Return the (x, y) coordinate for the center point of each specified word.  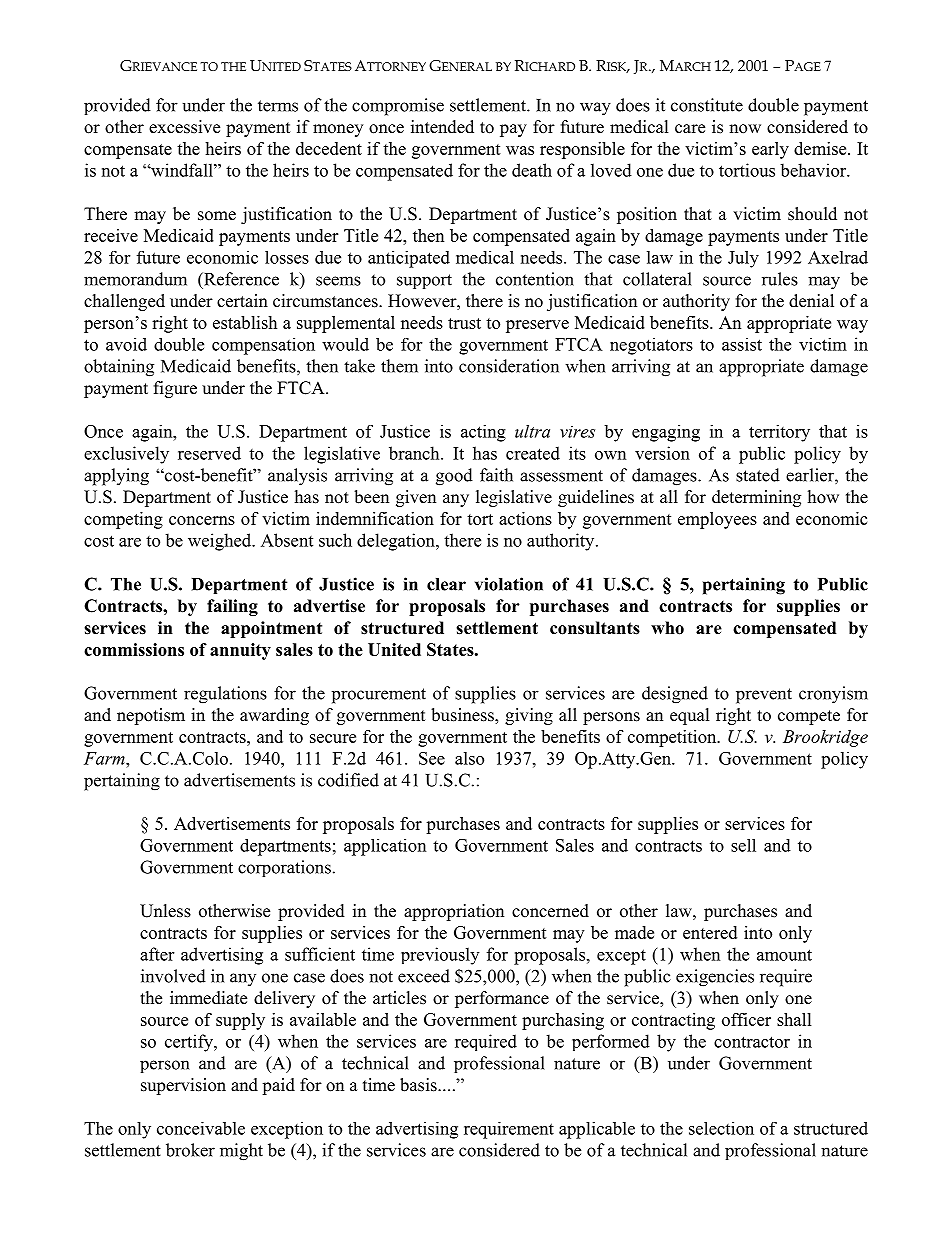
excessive (184, 127)
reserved (209, 453)
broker (190, 1150)
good (454, 477)
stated (758, 475)
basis (419, 1085)
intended (442, 127)
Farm (105, 758)
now (745, 129)
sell (743, 845)
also (469, 758)
